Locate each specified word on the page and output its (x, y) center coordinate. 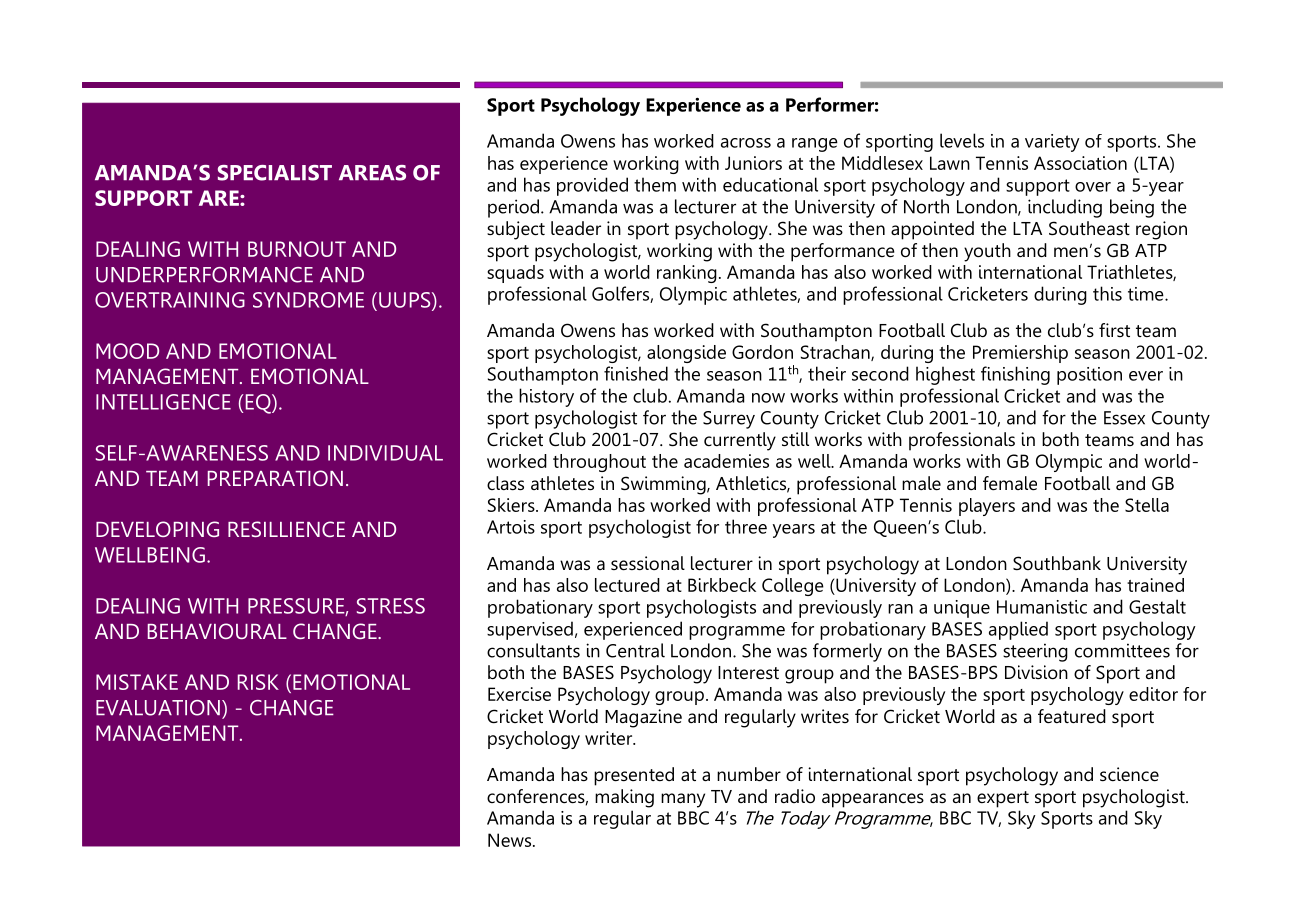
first (1114, 330)
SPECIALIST (275, 173)
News (511, 840)
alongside (686, 354)
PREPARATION (275, 478)
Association (1080, 163)
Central (635, 650)
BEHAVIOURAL (217, 631)
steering (1035, 652)
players (987, 507)
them (655, 184)
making (624, 798)
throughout (599, 463)
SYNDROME (308, 300)
